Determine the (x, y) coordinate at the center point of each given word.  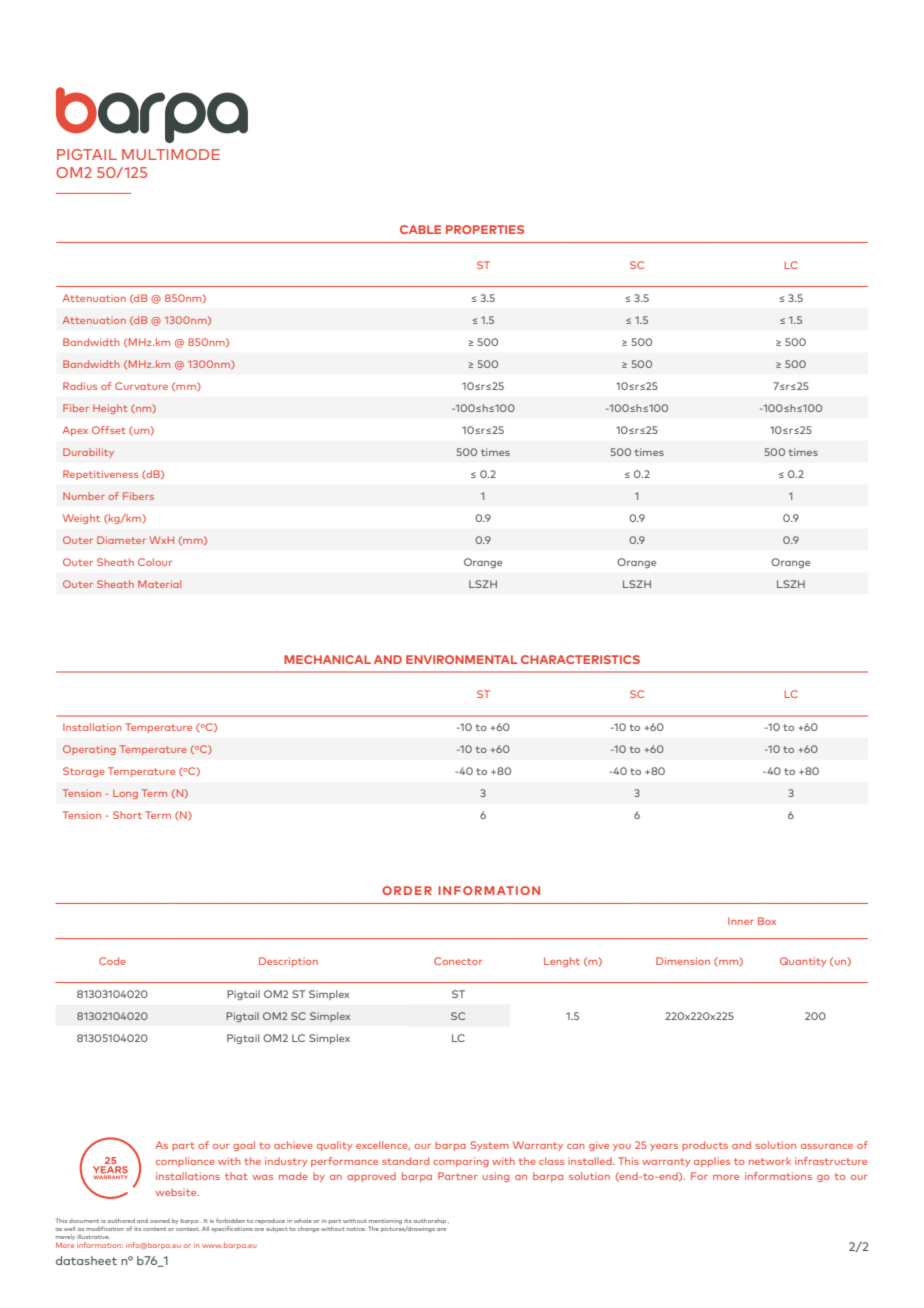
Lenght (562, 962)
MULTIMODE (171, 154)
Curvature (141, 386)
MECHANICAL (327, 659)
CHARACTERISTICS (580, 659)
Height (110, 409)
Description (288, 962)
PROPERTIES (485, 229)
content (154, 1229)
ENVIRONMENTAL (462, 659)
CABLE (420, 229)
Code (112, 961)
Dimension (683, 961)
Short (127, 815)
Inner (741, 921)
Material (159, 584)
